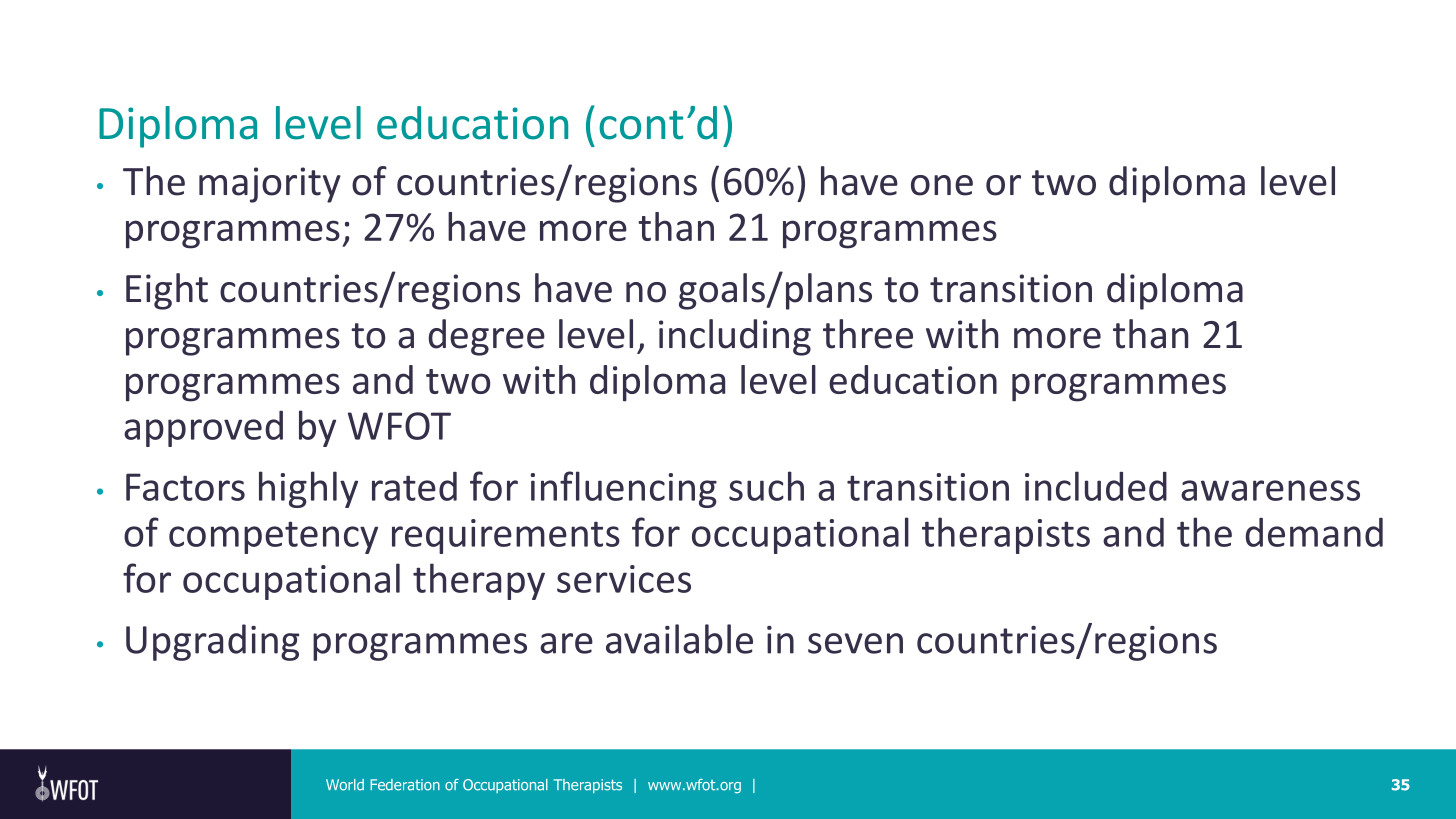  What do you see at coordinates (308, 489) in the screenshot?
I see `highly` at bounding box center [308, 489].
